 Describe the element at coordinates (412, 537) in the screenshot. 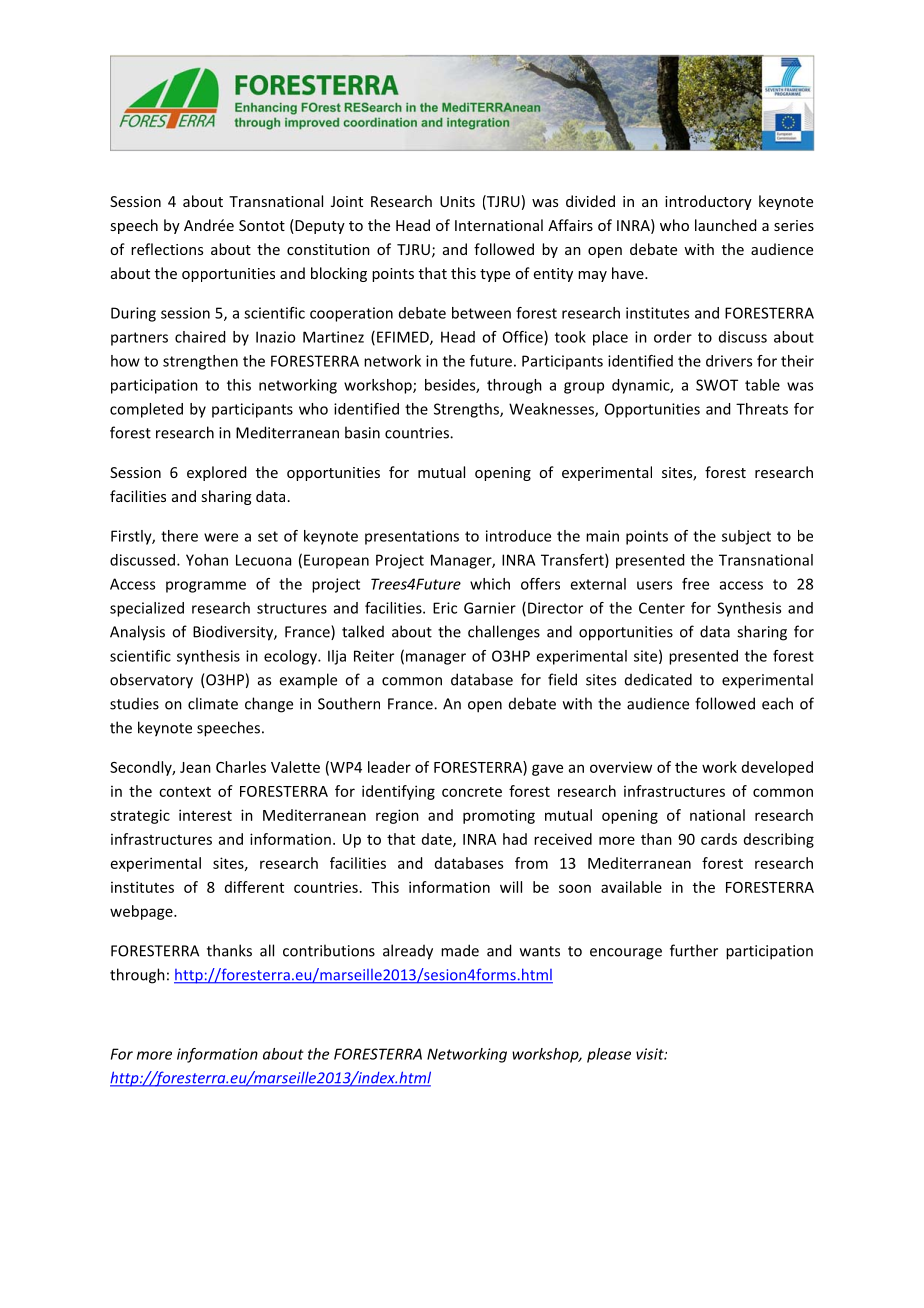

I see `presentations` at that location.
